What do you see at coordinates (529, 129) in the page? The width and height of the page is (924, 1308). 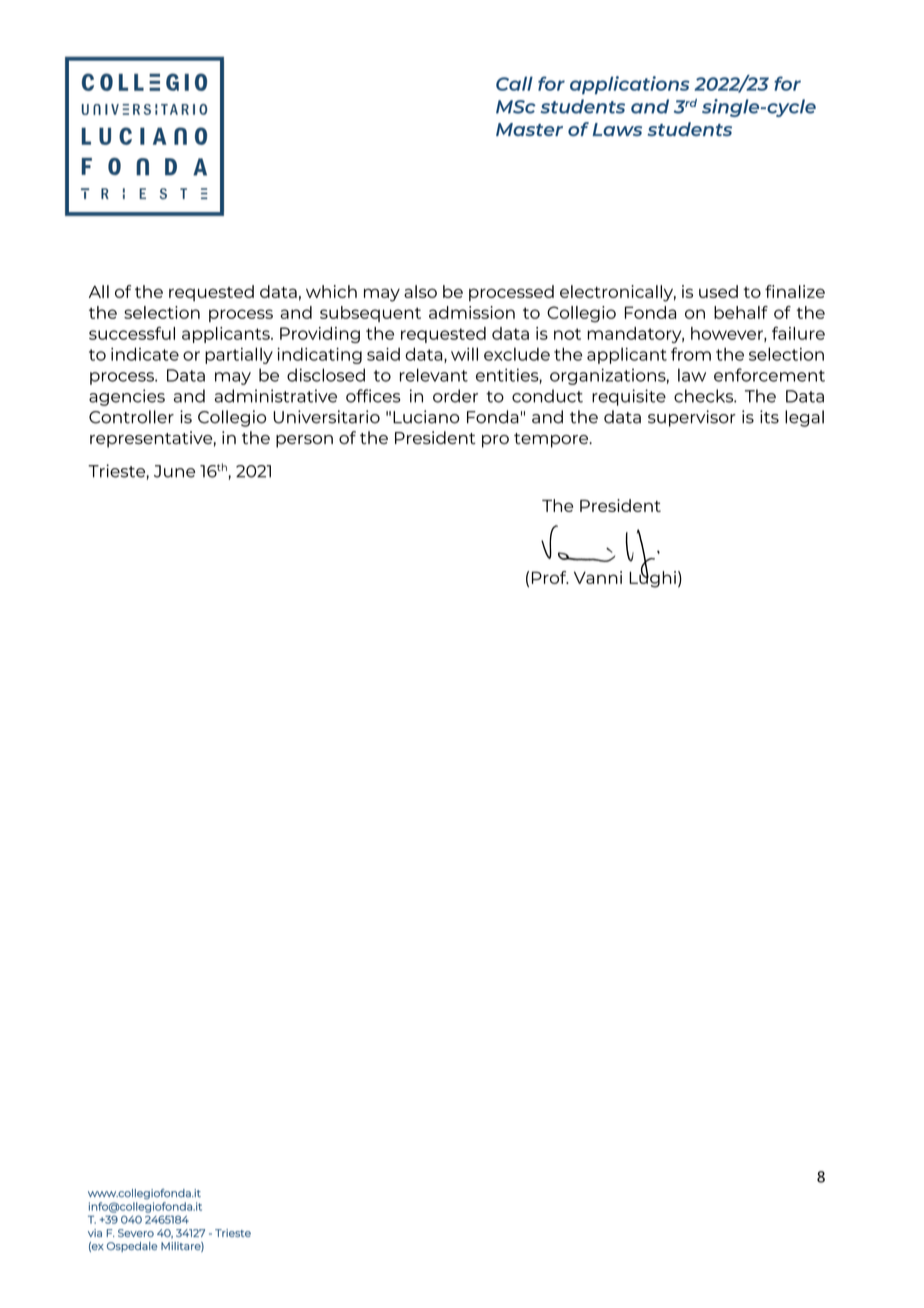 I see `Master` at bounding box center [529, 129].
